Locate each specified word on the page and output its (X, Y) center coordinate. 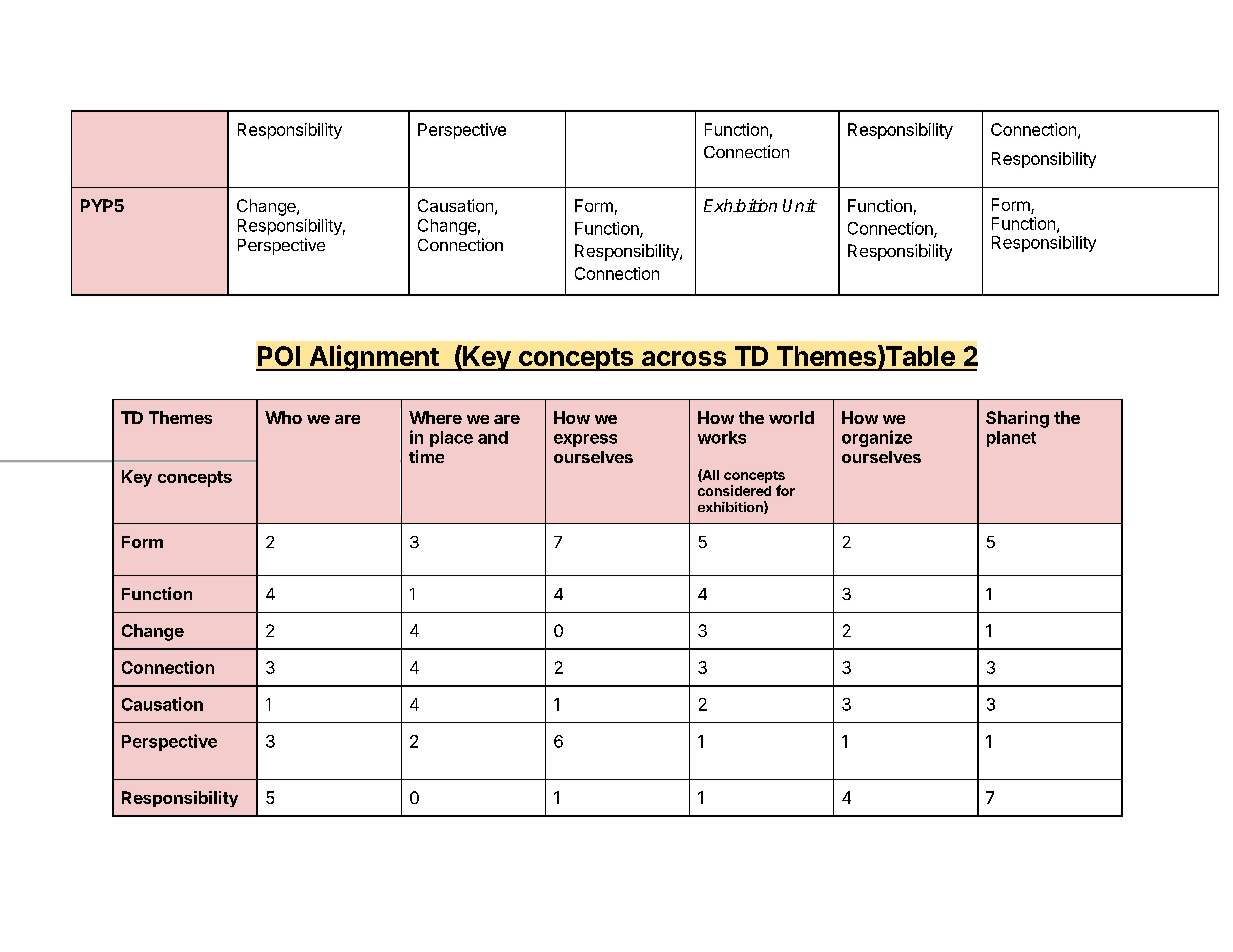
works (722, 437)
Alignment (374, 358)
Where (435, 417)
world (791, 417)
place (451, 439)
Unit (800, 205)
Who (283, 417)
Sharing (1017, 419)
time (426, 456)
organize (877, 438)
